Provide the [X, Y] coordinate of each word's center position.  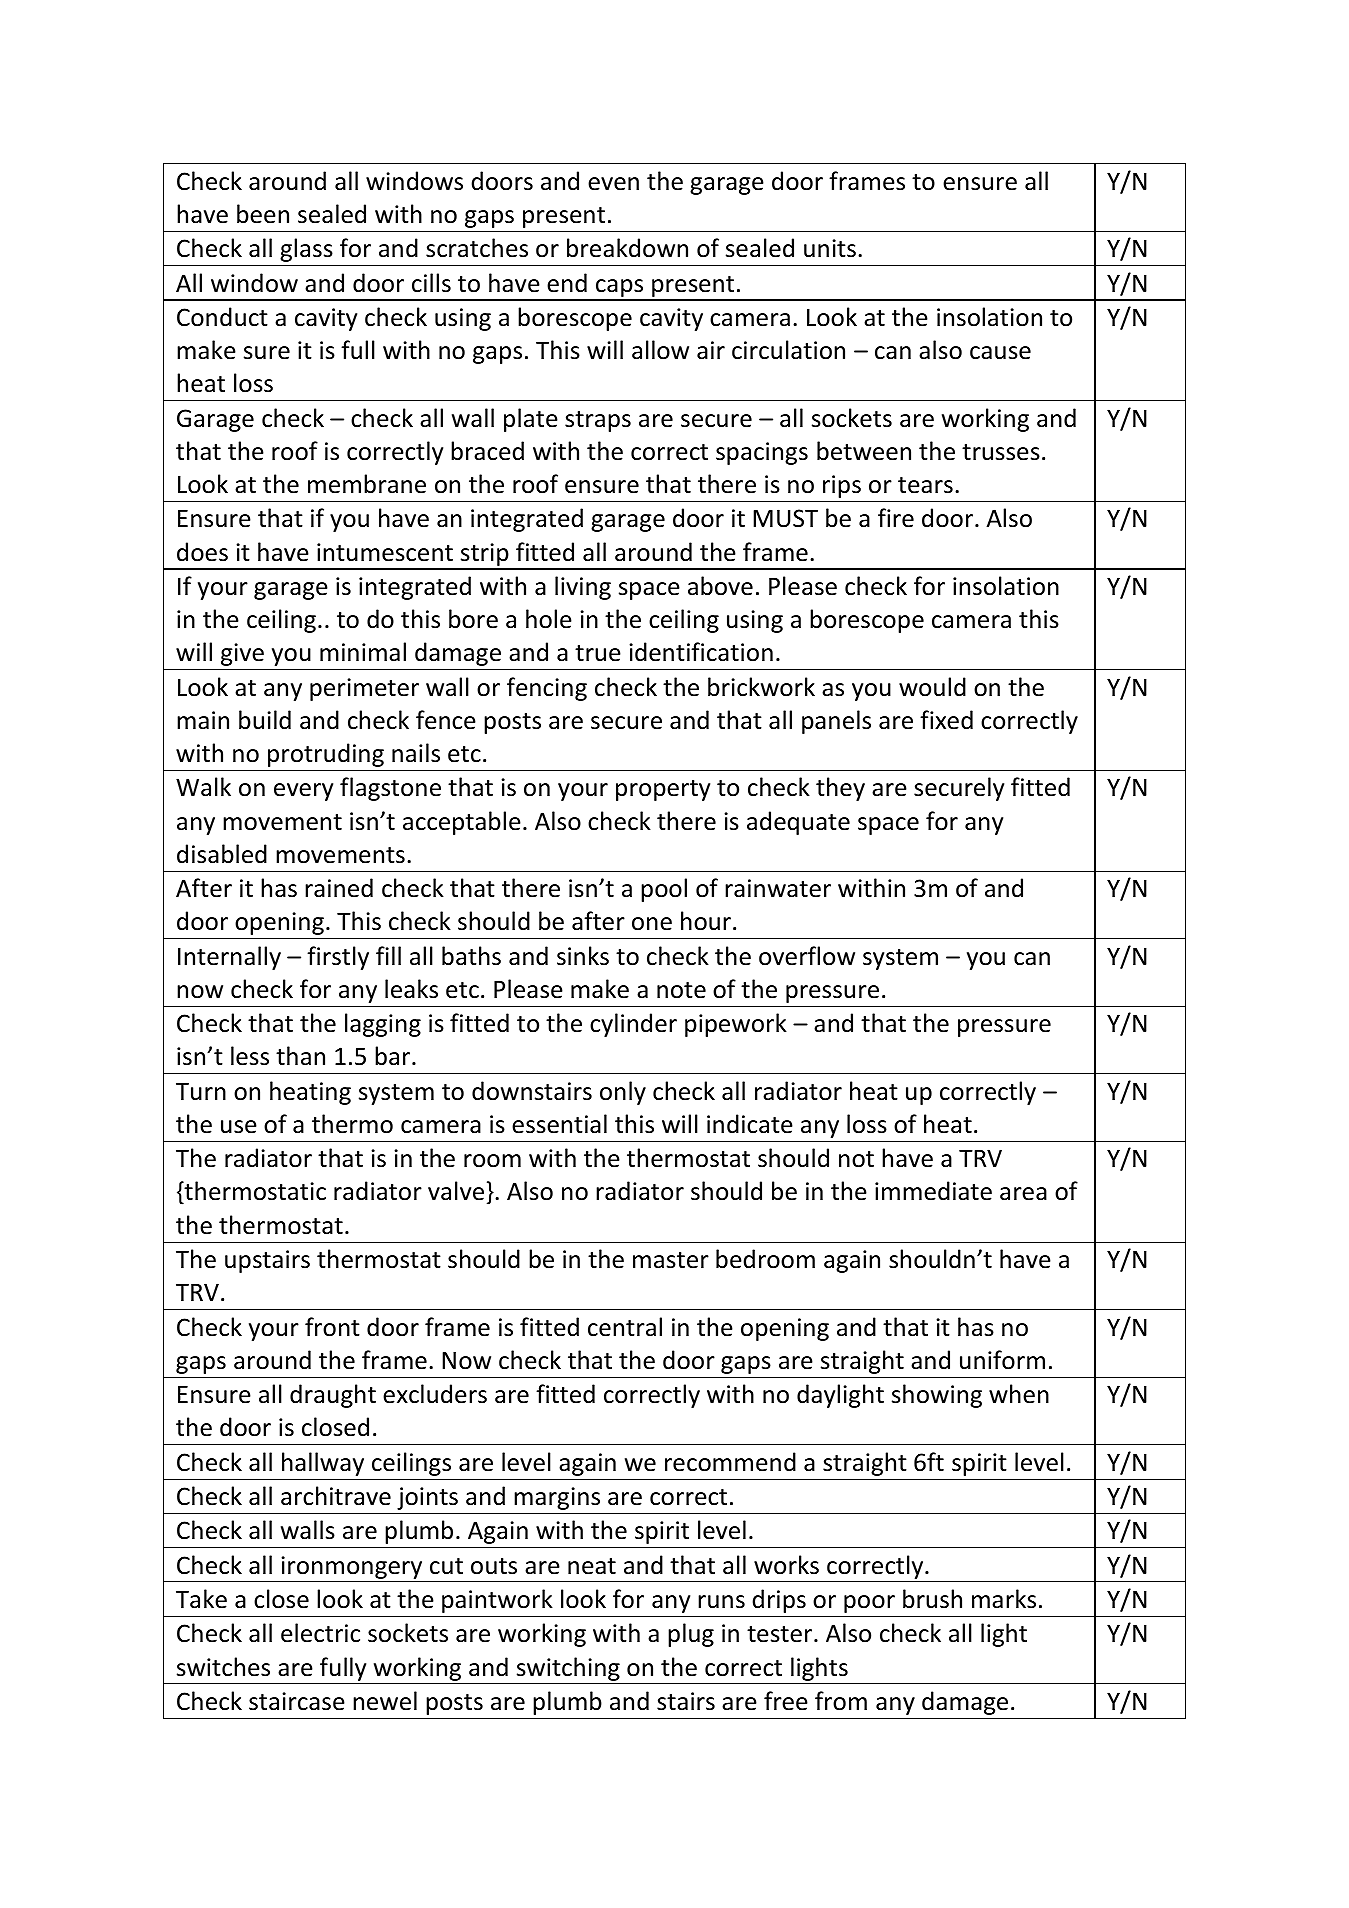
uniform [1002, 1360]
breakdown [627, 248]
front [332, 1327]
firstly [338, 958]
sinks [583, 956]
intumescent [385, 552]
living [583, 588]
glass [306, 250]
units [830, 248]
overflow [807, 956]
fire [896, 518]
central [625, 1327]
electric [320, 1633]
